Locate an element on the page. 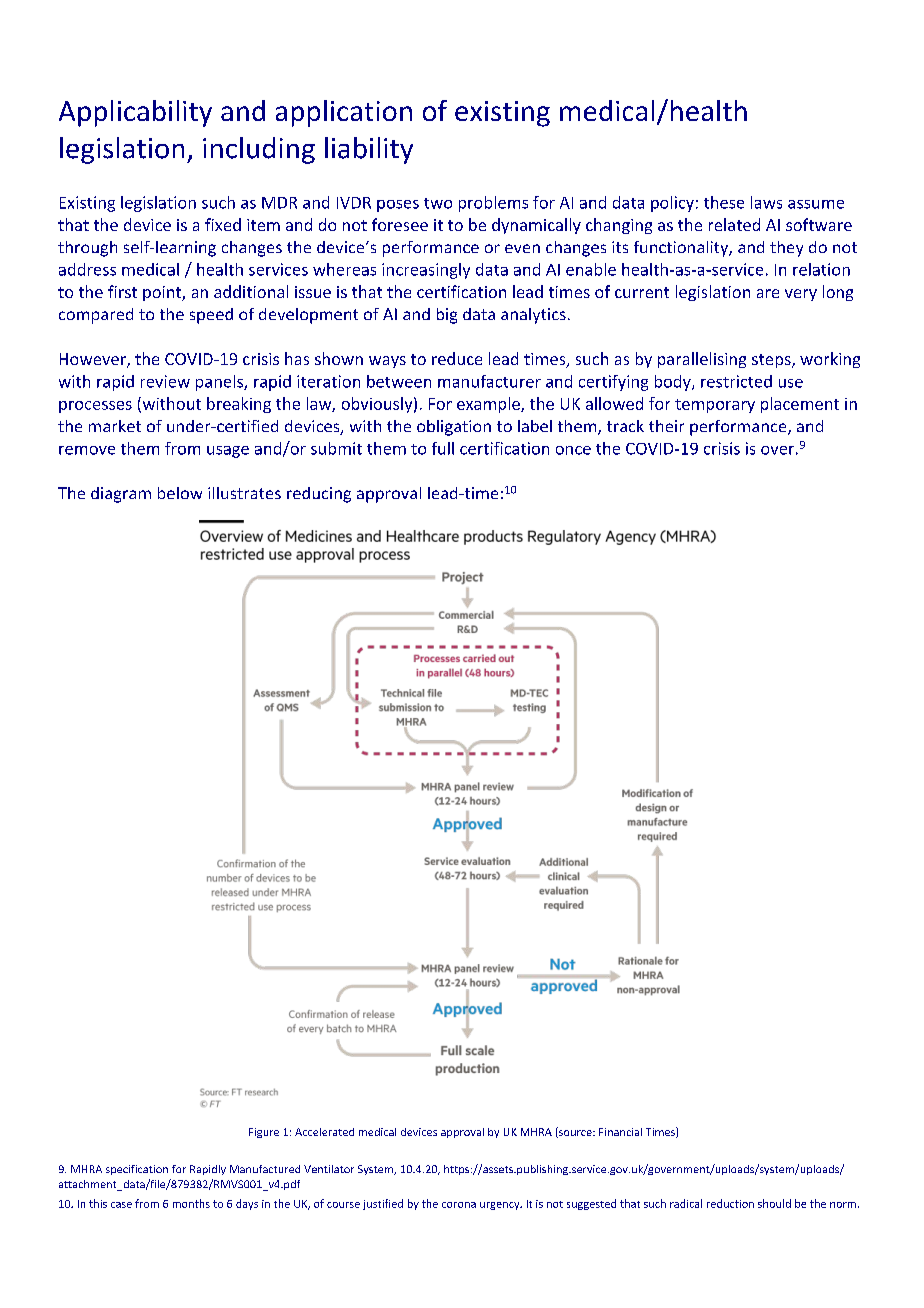 The image size is (924, 1308). laws is located at coordinates (766, 202).
